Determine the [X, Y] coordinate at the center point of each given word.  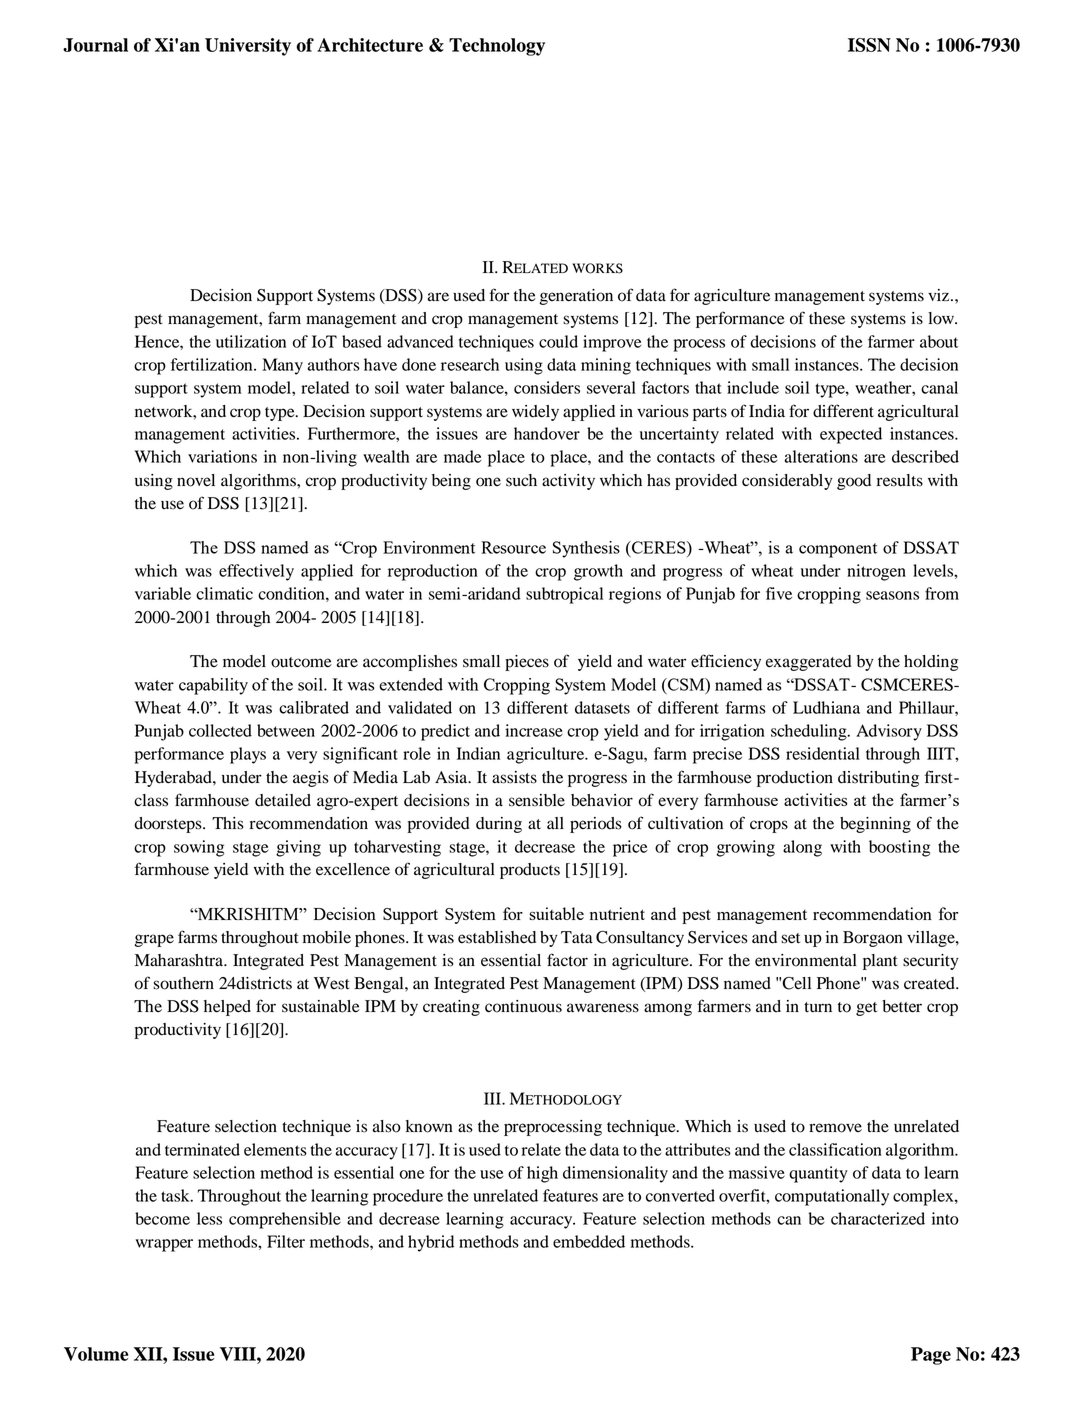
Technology [497, 47]
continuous [523, 1006]
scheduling [810, 732]
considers [547, 387]
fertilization [213, 364]
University [248, 47]
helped [227, 1008]
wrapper [164, 1245]
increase [534, 730]
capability [213, 686]
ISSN [869, 45]
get [866, 1009]
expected [851, 435]
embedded [589, 1241]
